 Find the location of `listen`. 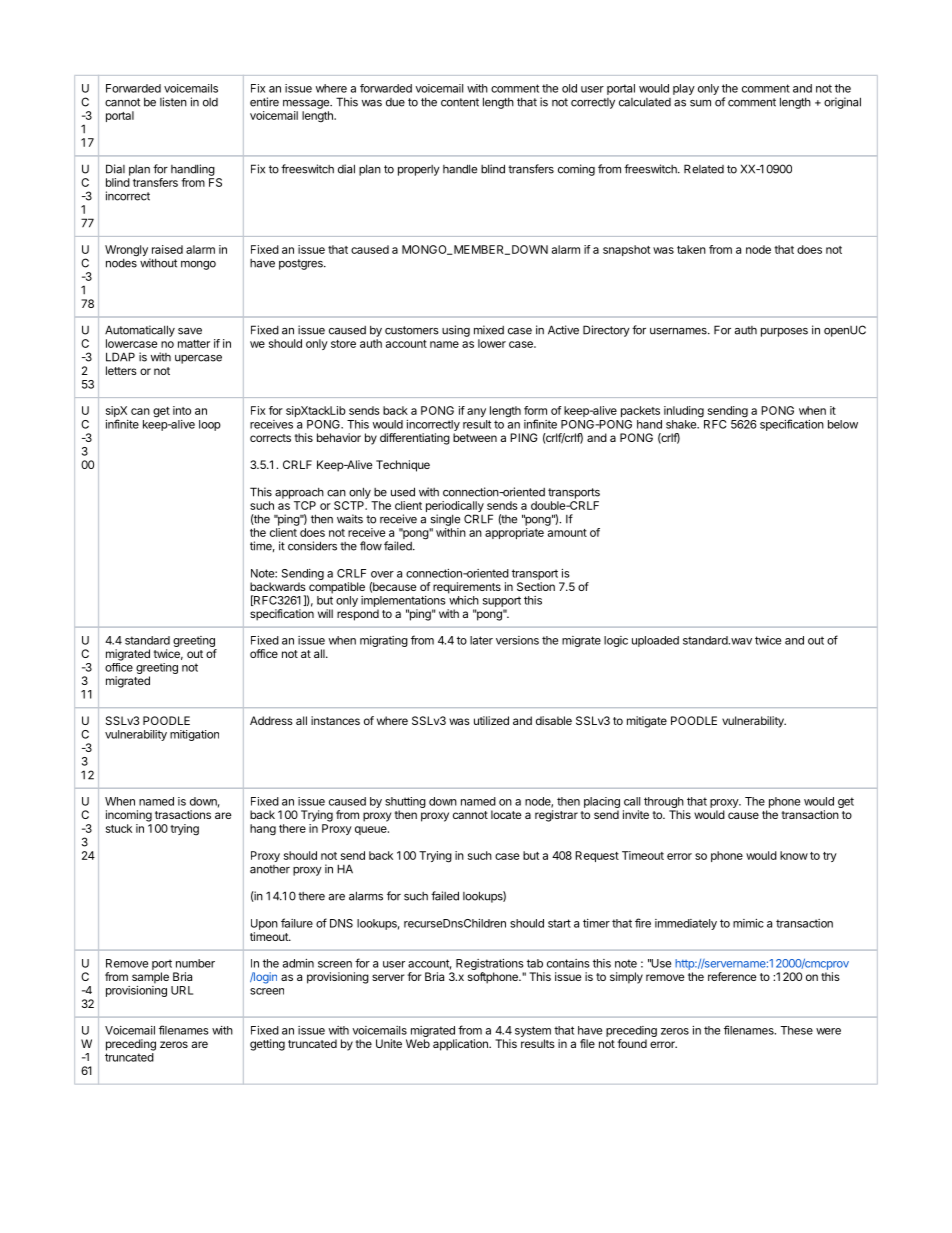

listen is located at coordinates (173, 102).
